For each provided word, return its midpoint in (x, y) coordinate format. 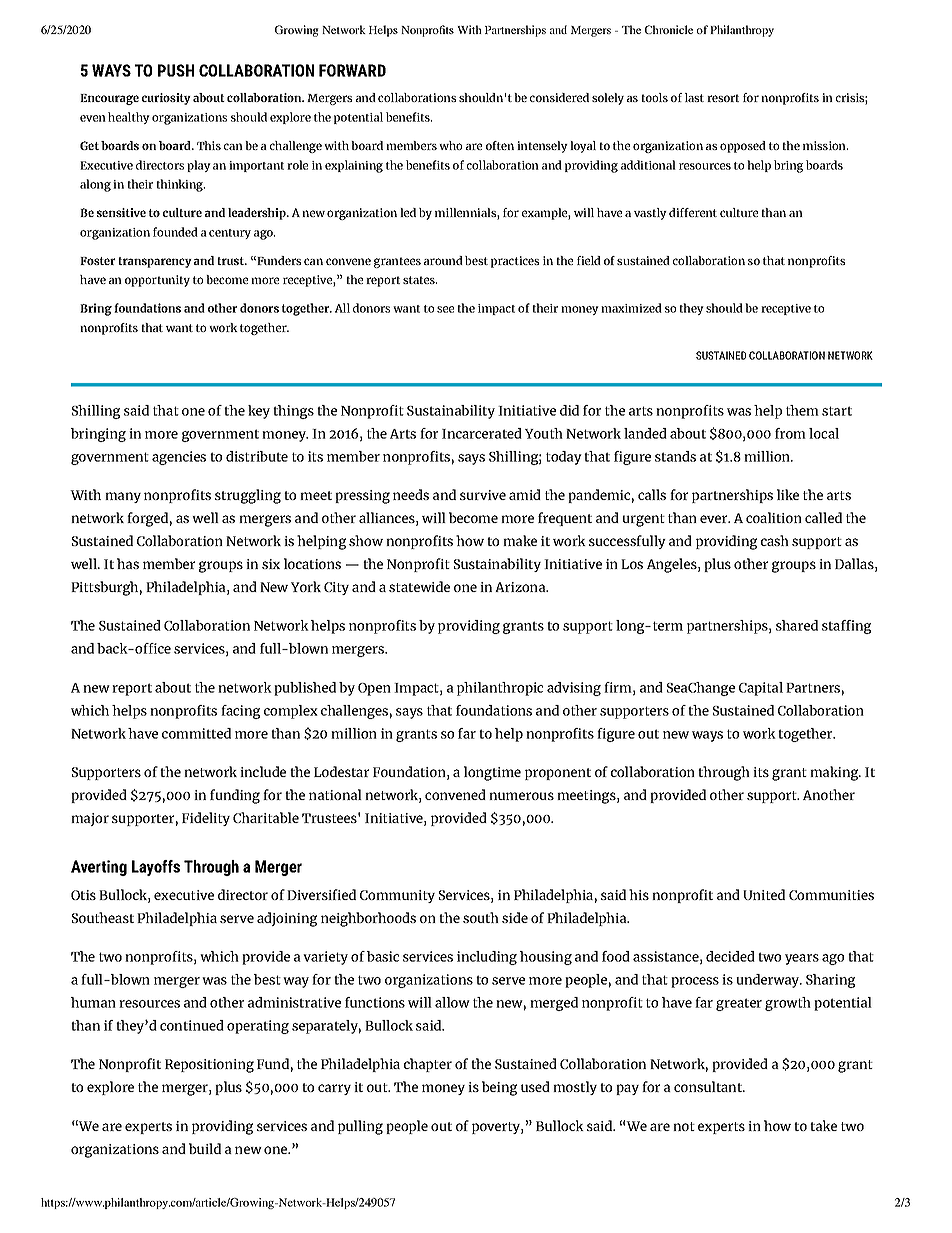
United (764, 894)
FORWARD (352, 70)
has (128, 563)
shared (797, 625)
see (445, 309)
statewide (419, 586)
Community (397, 896)
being (499, 1088)
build (205, 1148)
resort (723, 98)
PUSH (176, 70)
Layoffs (156, 868)
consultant (709, 1086)
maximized (631, 308)
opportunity (157, 281)
